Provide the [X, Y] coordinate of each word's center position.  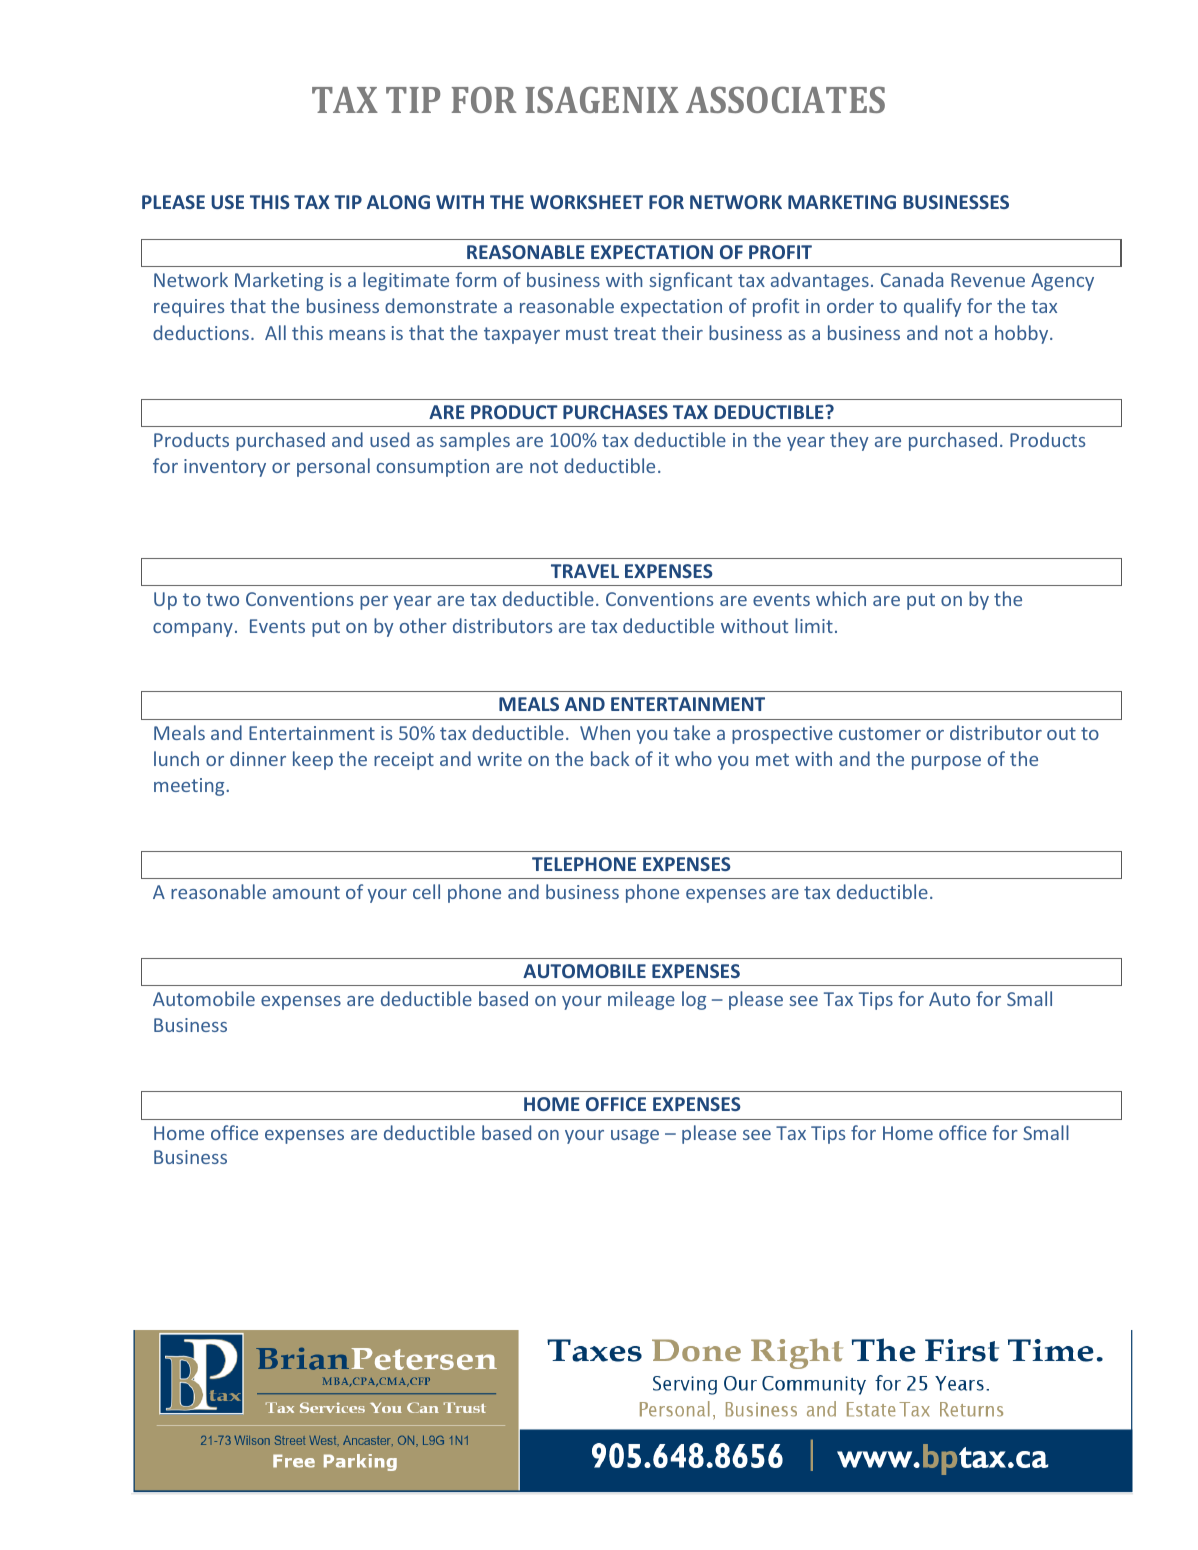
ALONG [398, 202]
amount [306, 892]
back [610, 758]
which [841, 598]
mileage [641, 1000]
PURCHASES [615, 412]
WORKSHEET [586, 202]
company [193, 630]
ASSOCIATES [785, 99]
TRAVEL [585, 571]
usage [635, 1137]
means [357, 335]
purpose [946, 763]
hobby [1023, 334]
